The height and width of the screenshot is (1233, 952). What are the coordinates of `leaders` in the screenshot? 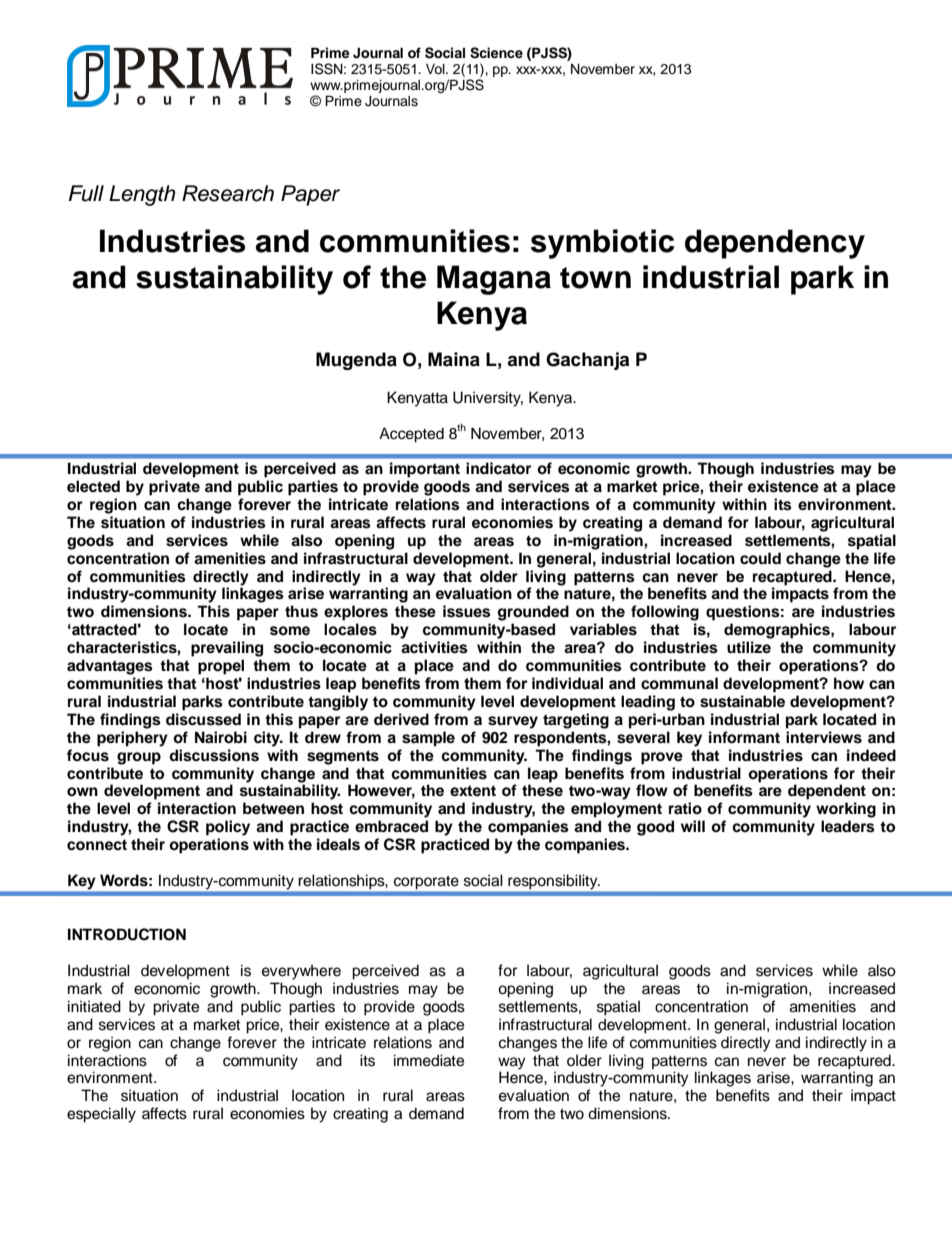 It's located at (848, 826).
